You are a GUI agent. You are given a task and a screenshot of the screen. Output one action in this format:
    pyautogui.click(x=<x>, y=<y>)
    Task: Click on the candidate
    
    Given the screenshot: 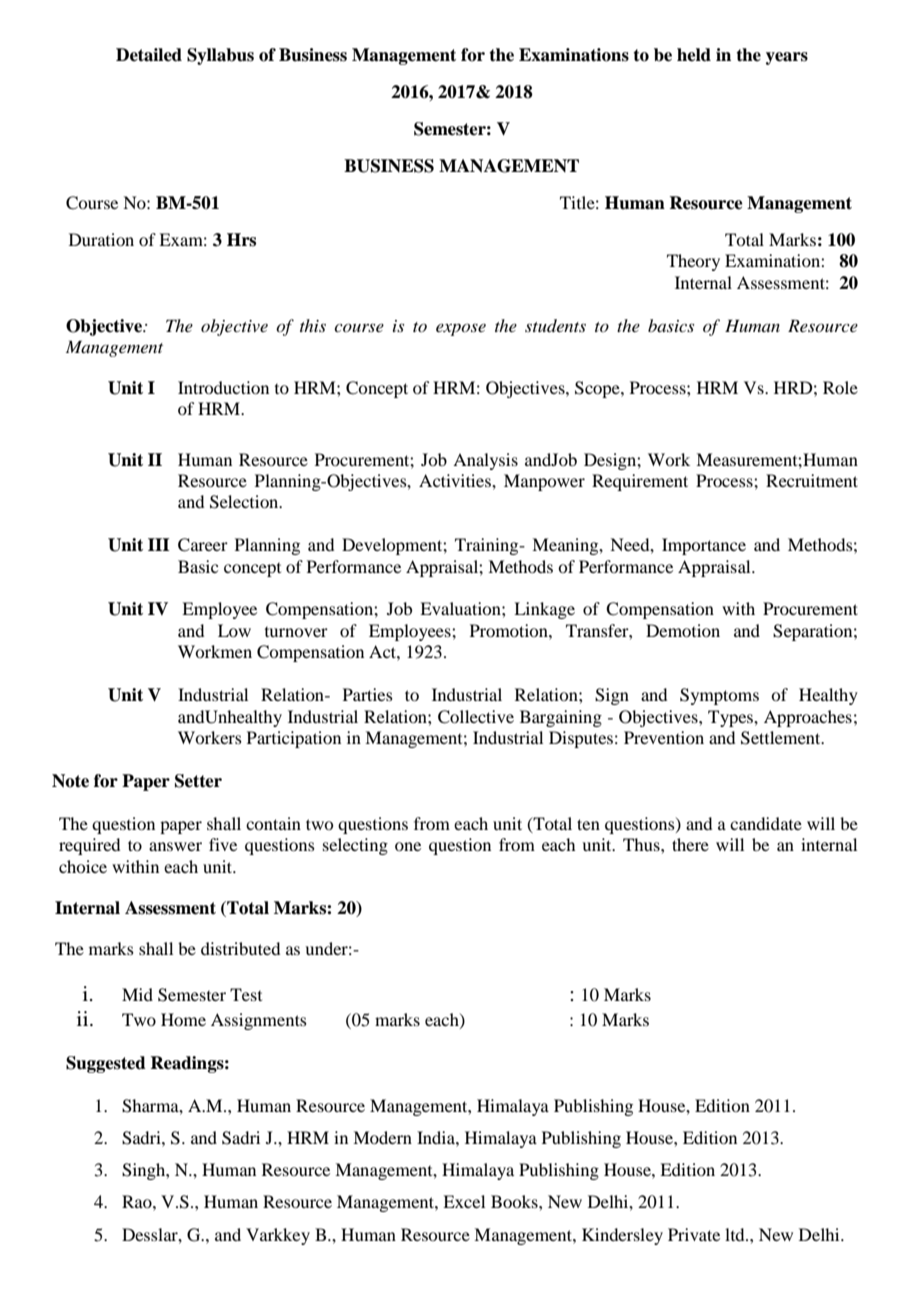 What is the action you would take?
    pyautogui.click(x=766, y=823)
